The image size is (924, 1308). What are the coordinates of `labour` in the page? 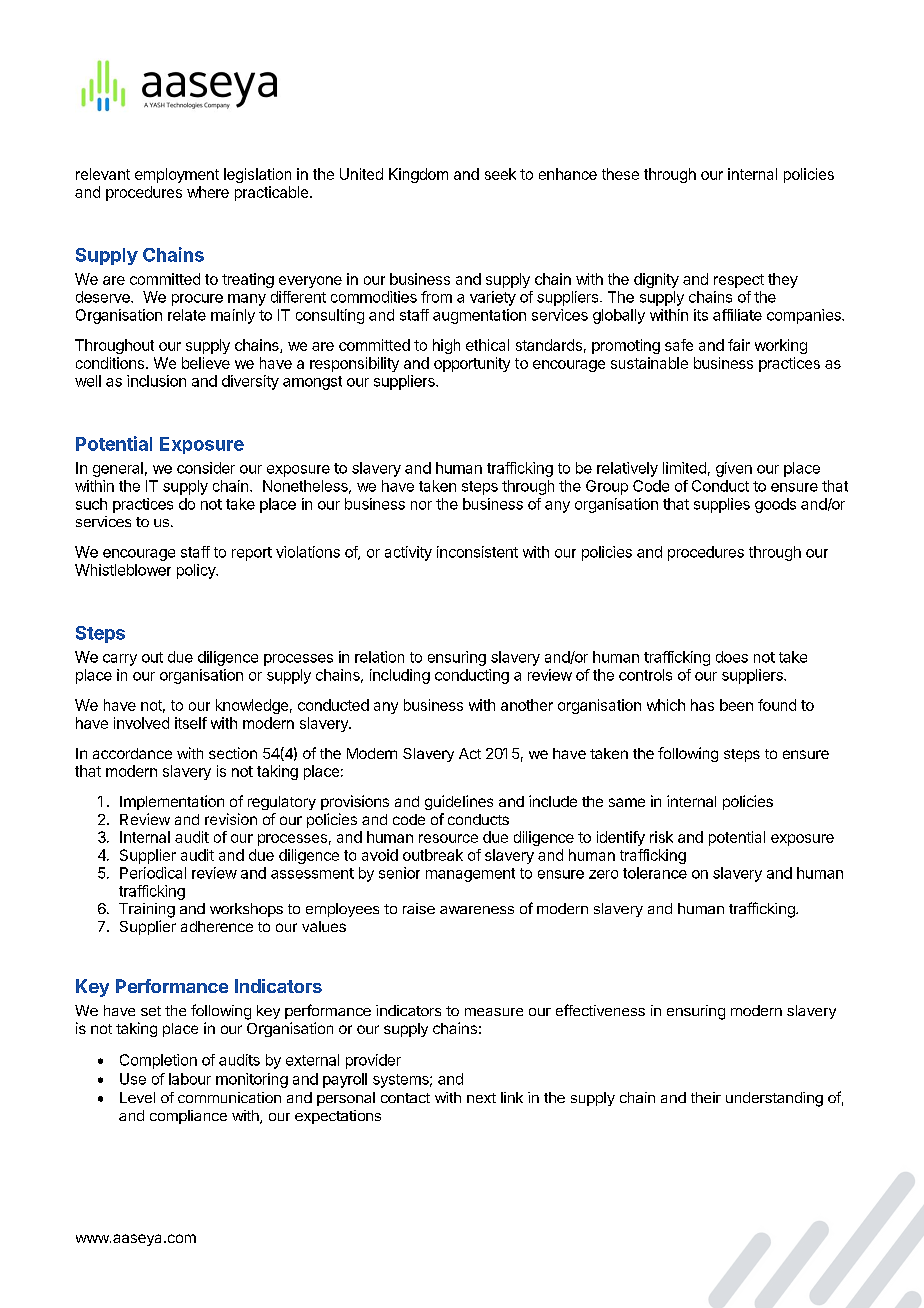 It's located at (190, 1079).
